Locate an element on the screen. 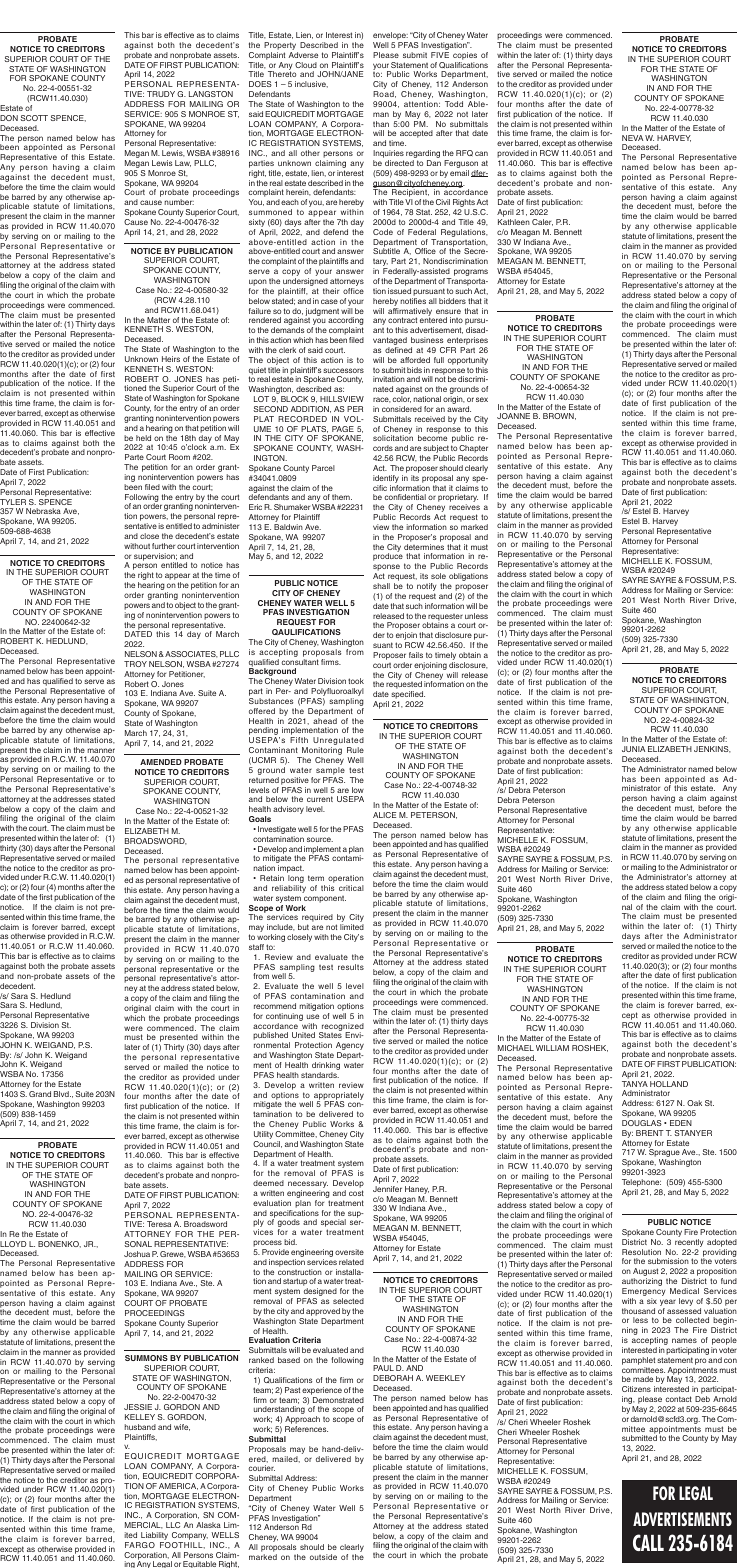  SCOTT is located at coordinates (34, 118).
